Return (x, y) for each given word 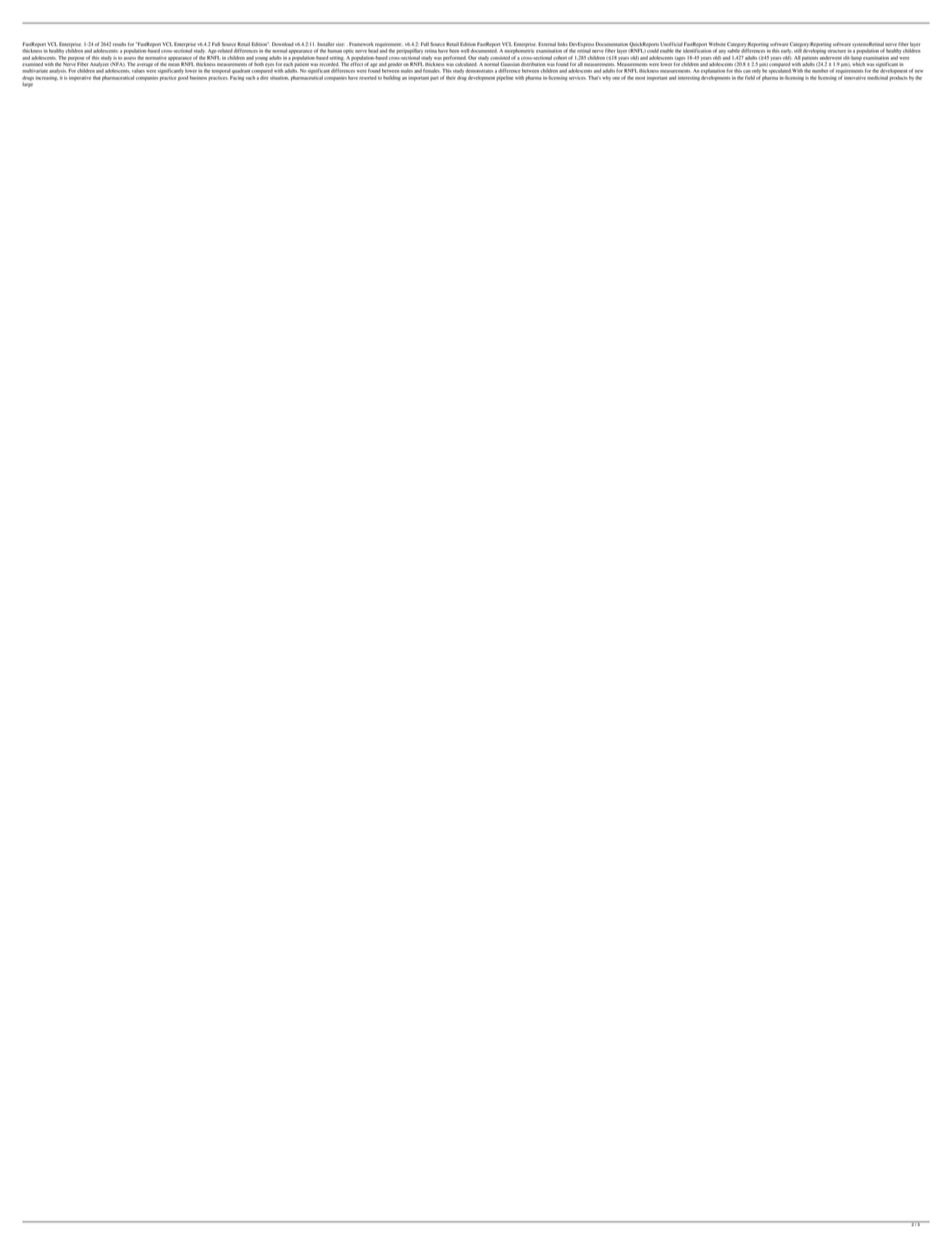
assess (130, 58)
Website (717, 44)
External (547, 44)
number (821, 71)
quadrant (241, 71)
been (454, 51)
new (919, 71)
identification (697, 51)
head (373, 51)
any (722, 52)
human (335, 51)
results (119, 44)
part (434, 79)
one (616, 78)
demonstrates (479, 71)
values (138, 71)
